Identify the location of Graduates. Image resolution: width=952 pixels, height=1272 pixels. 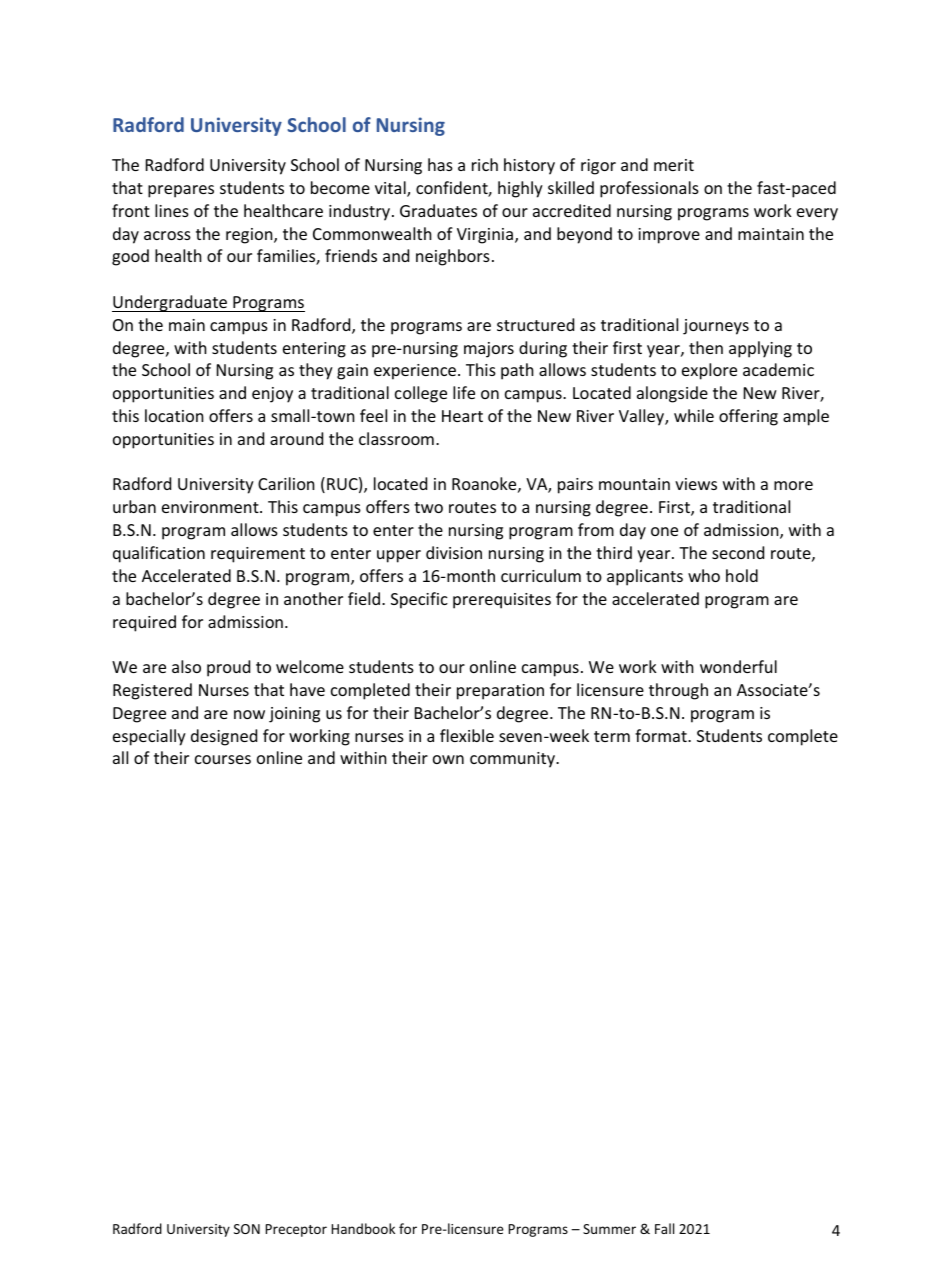
(438, 210).
